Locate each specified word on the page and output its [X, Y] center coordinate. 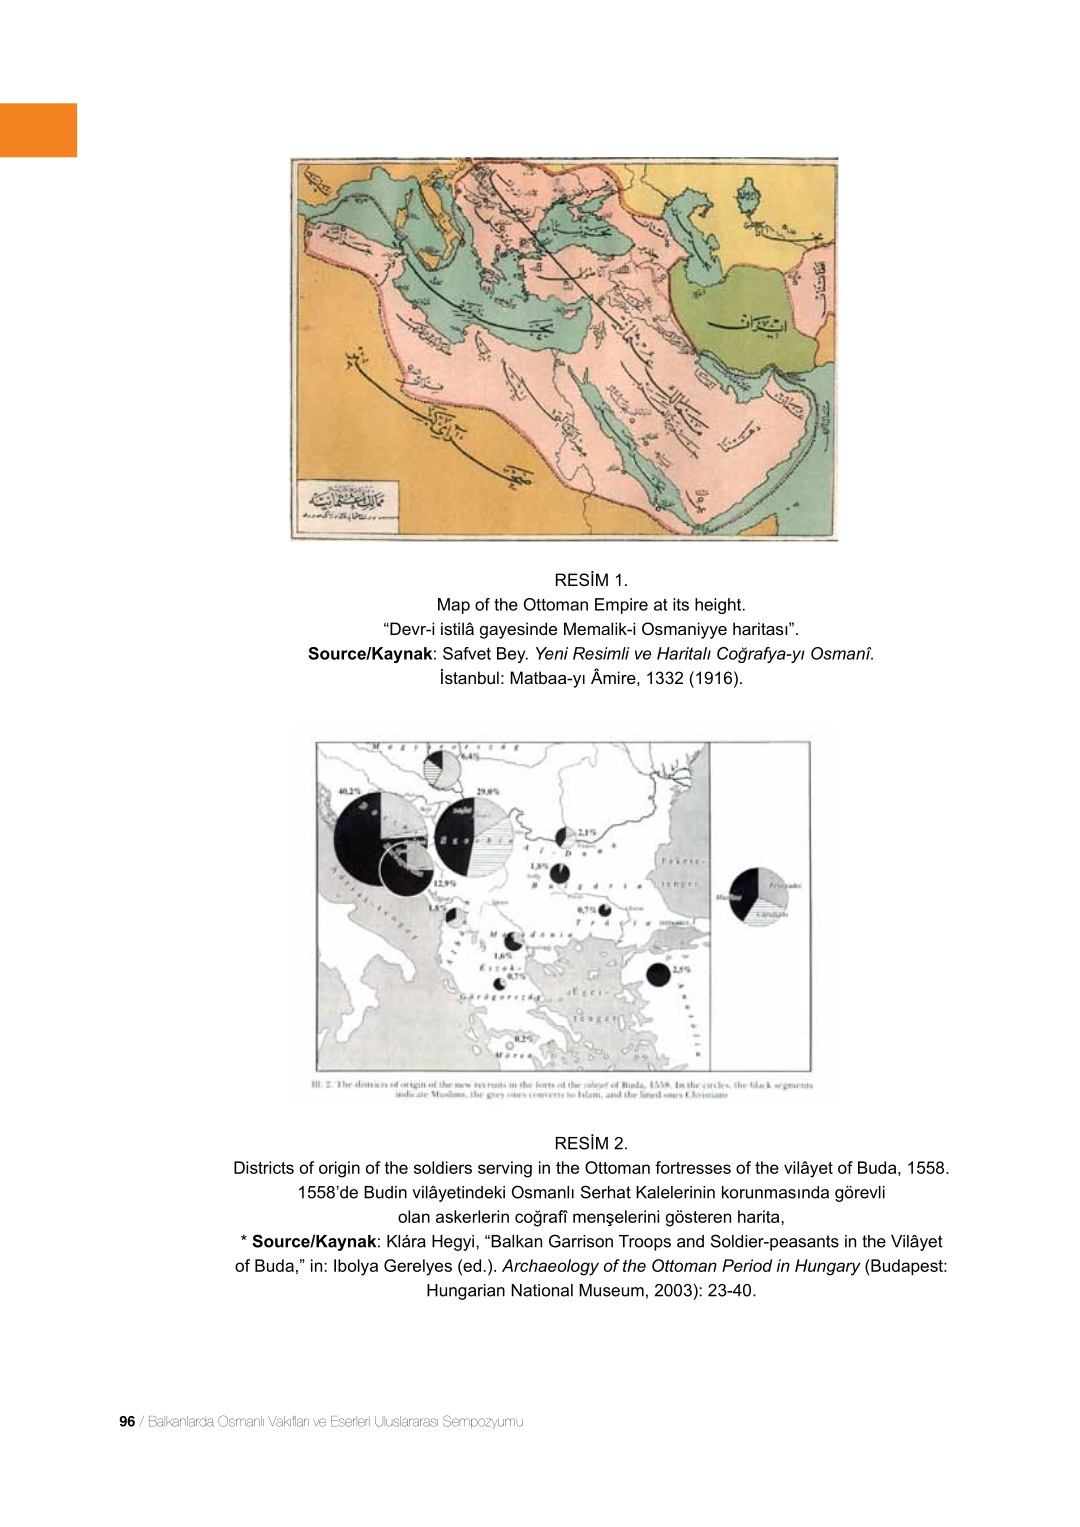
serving [505, 1169]
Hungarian [466, 1292]
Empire [621, 606]
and [690, 1241]
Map [454, 606]
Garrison [581, 1241]
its [681, 604]
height [719, 606]
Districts [264, 1167]
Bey [512, 655]
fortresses [693, 1167]
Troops [645, 1243]
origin [339, 1169]
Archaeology [550, 1267]
